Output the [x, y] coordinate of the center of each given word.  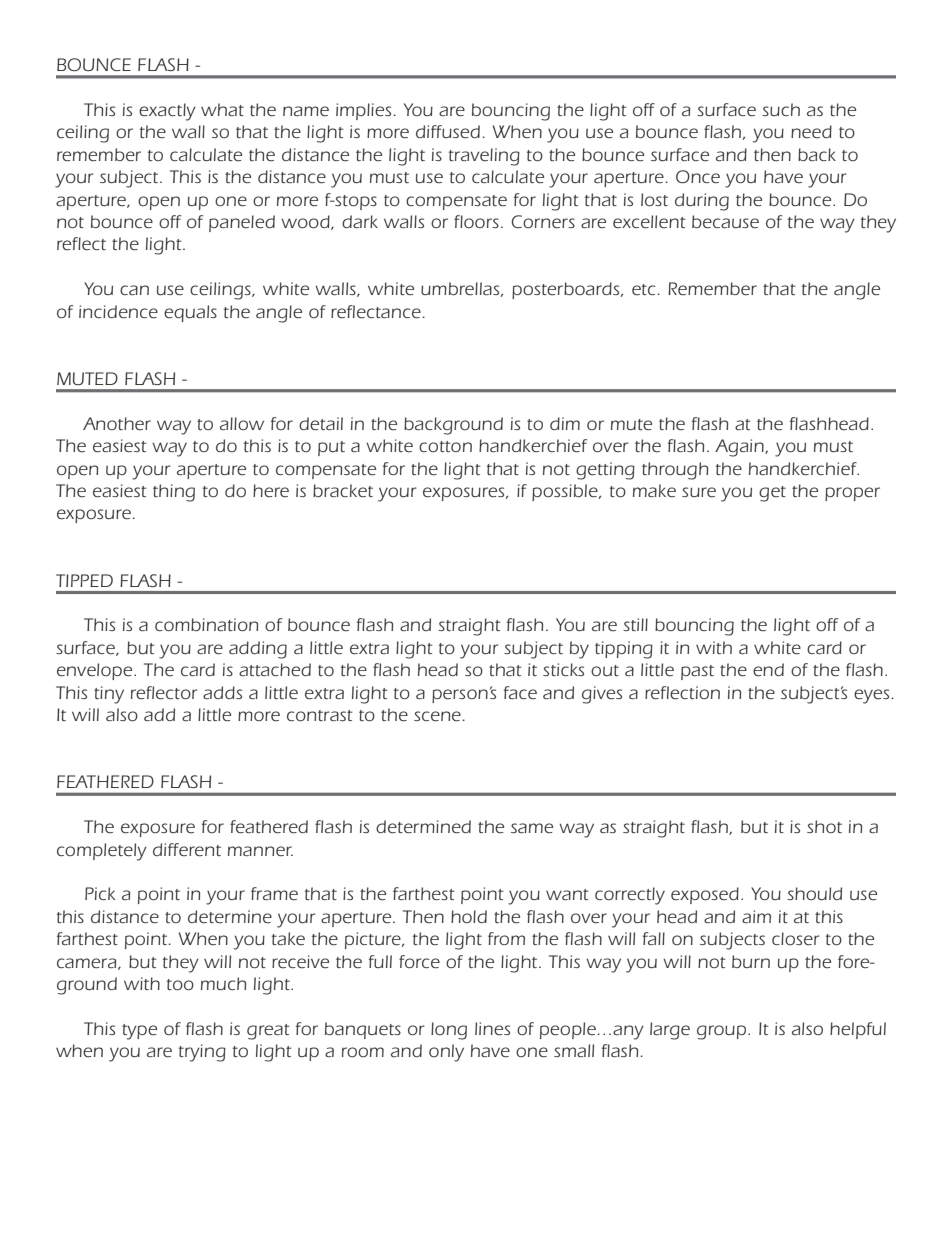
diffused [448, 132]
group [723, 1032]
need [811, 131]
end [768, 670]
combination [206, 624]
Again [740, 448]
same [532, 828]
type [139, 1032]
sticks [563, 669]
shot [824, 826]
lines [492, 1029]
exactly [167, 112]
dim [565, 423]
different [187, 850]
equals [190, 313]
